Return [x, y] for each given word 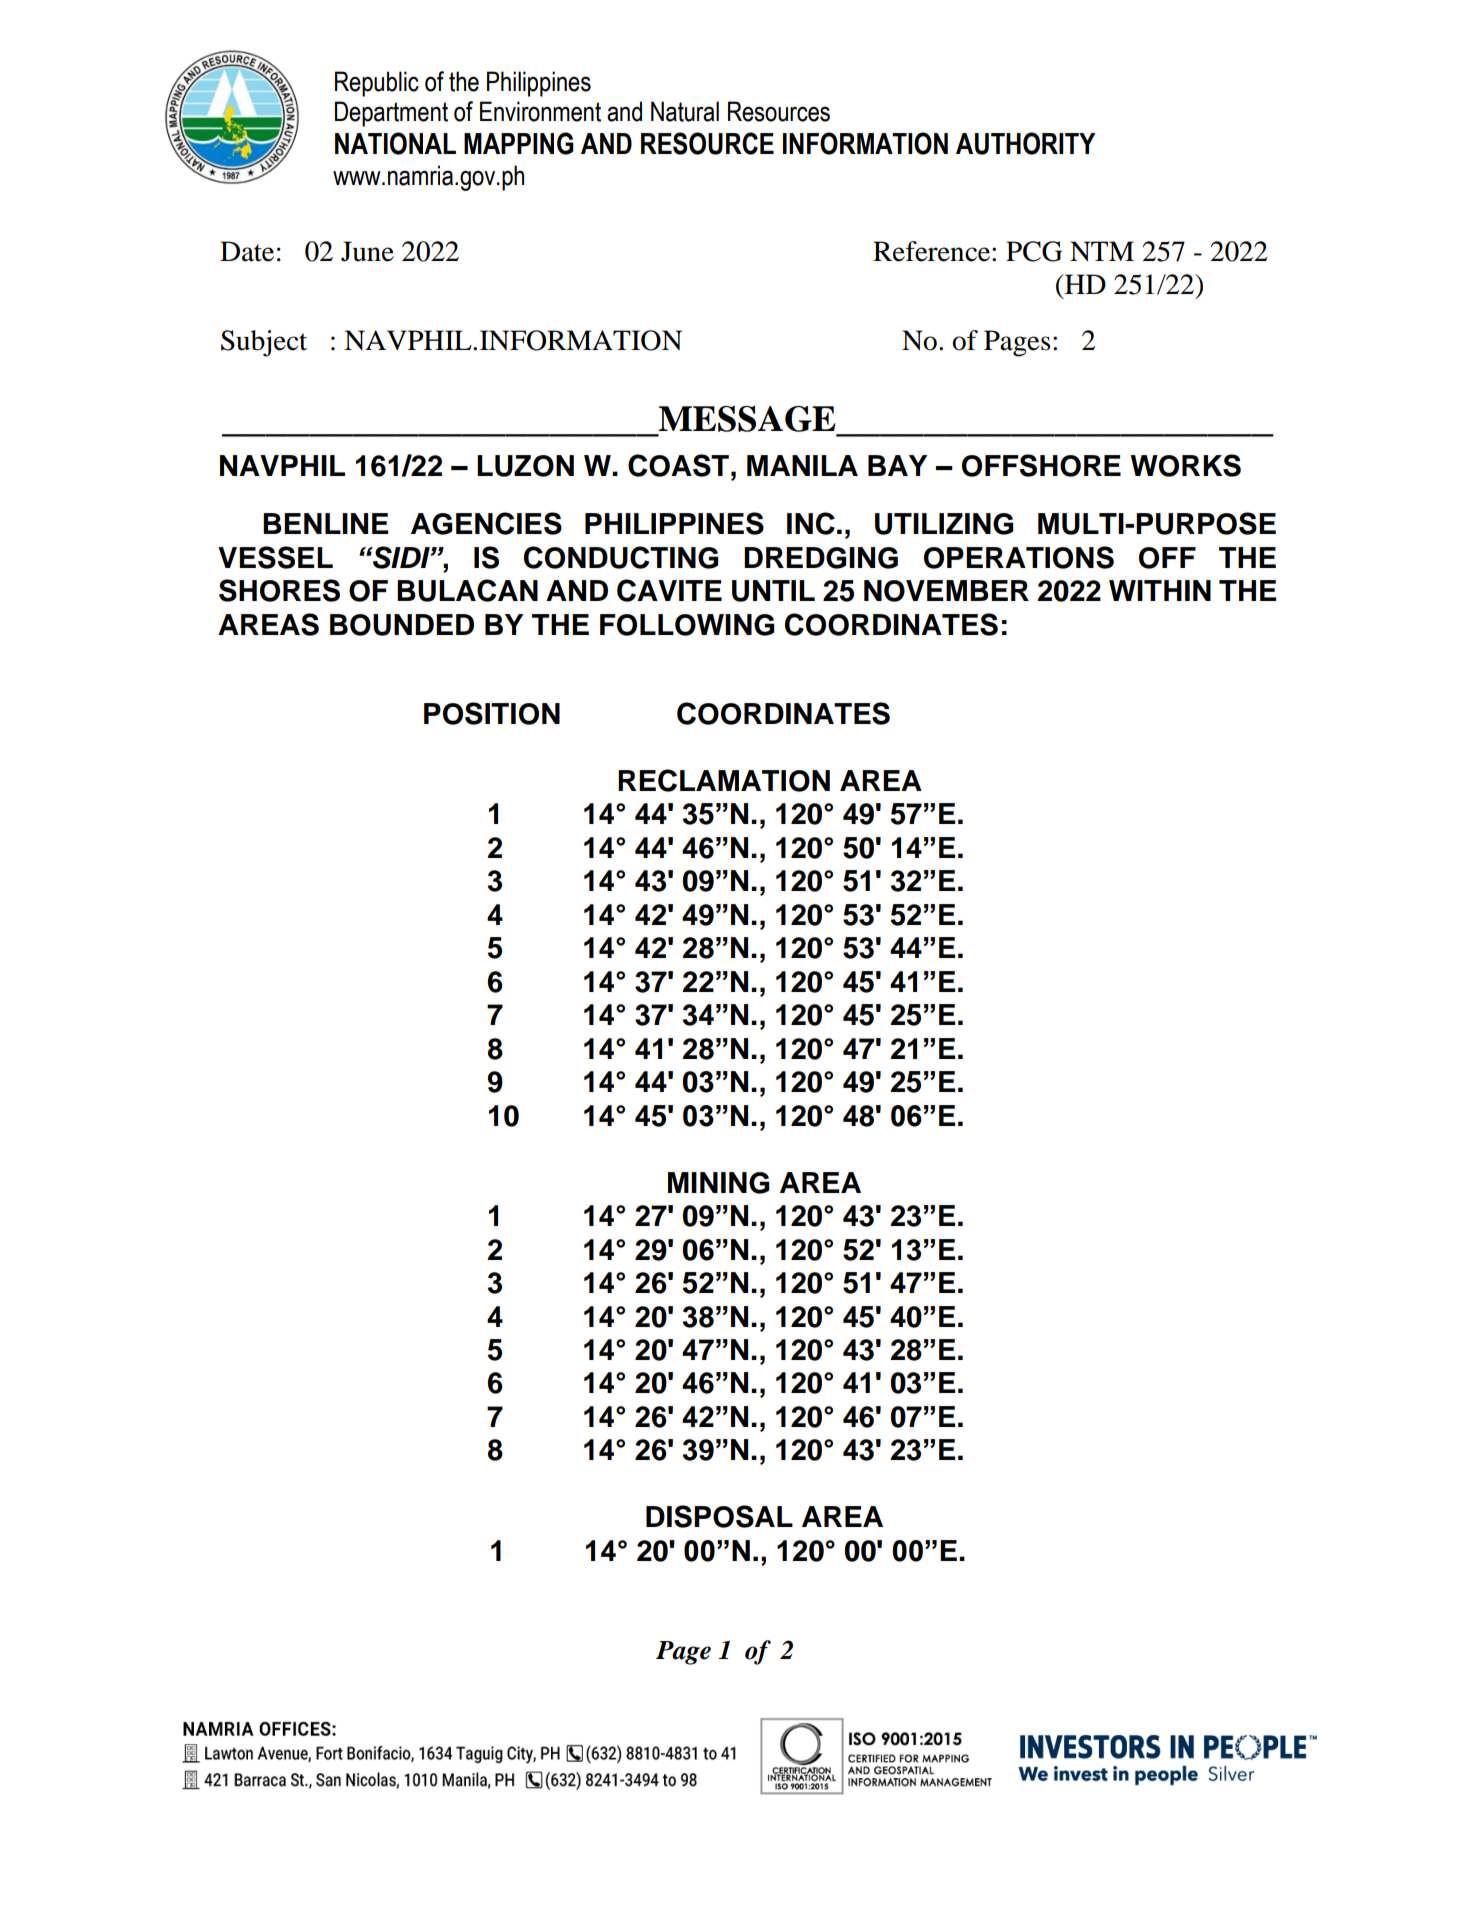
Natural [685, 111]
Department [391, 114]
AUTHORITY [1025, 143]
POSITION [492, 713]
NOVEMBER [946, 591]
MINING [719, 1183]
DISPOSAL [719, 1516]
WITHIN [1160, 590]
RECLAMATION [724, 780]
